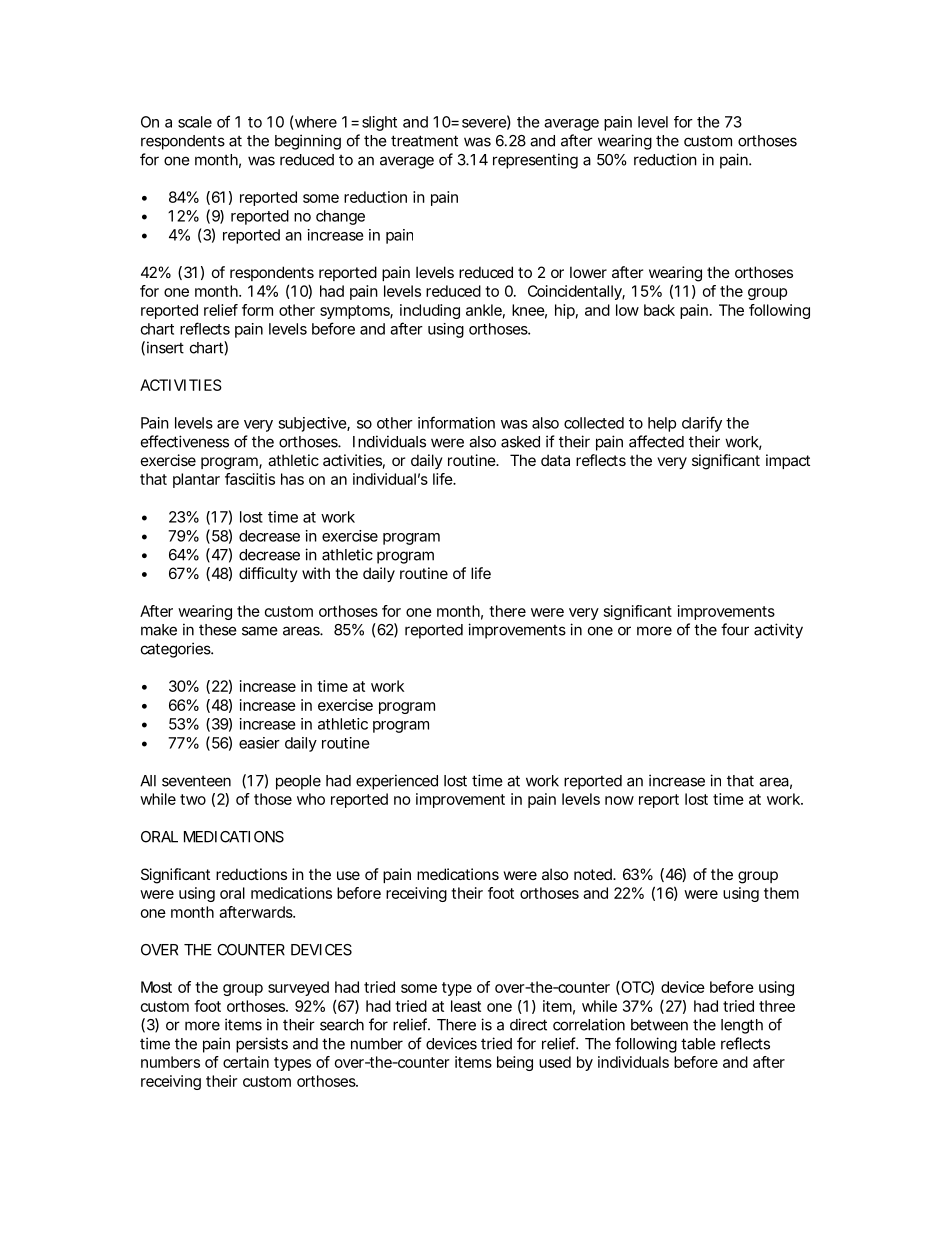 This image has height=1233, width=952. What do you see at coordinates (466, 1006) in the image?
I see `least` at bounding box center [466, 1006].
